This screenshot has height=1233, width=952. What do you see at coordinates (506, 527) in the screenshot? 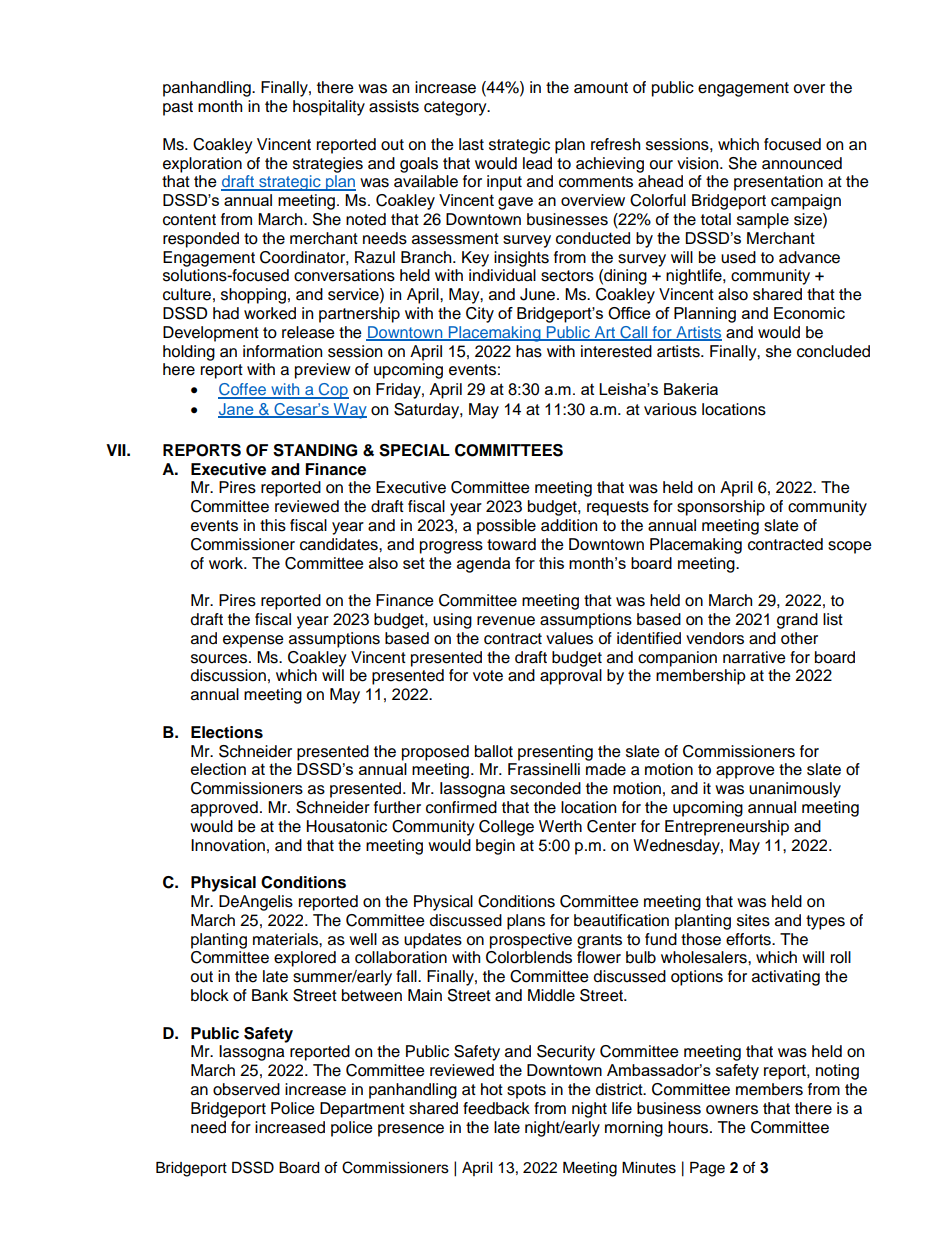
I see `possible` at bounding box center [506, 527].
